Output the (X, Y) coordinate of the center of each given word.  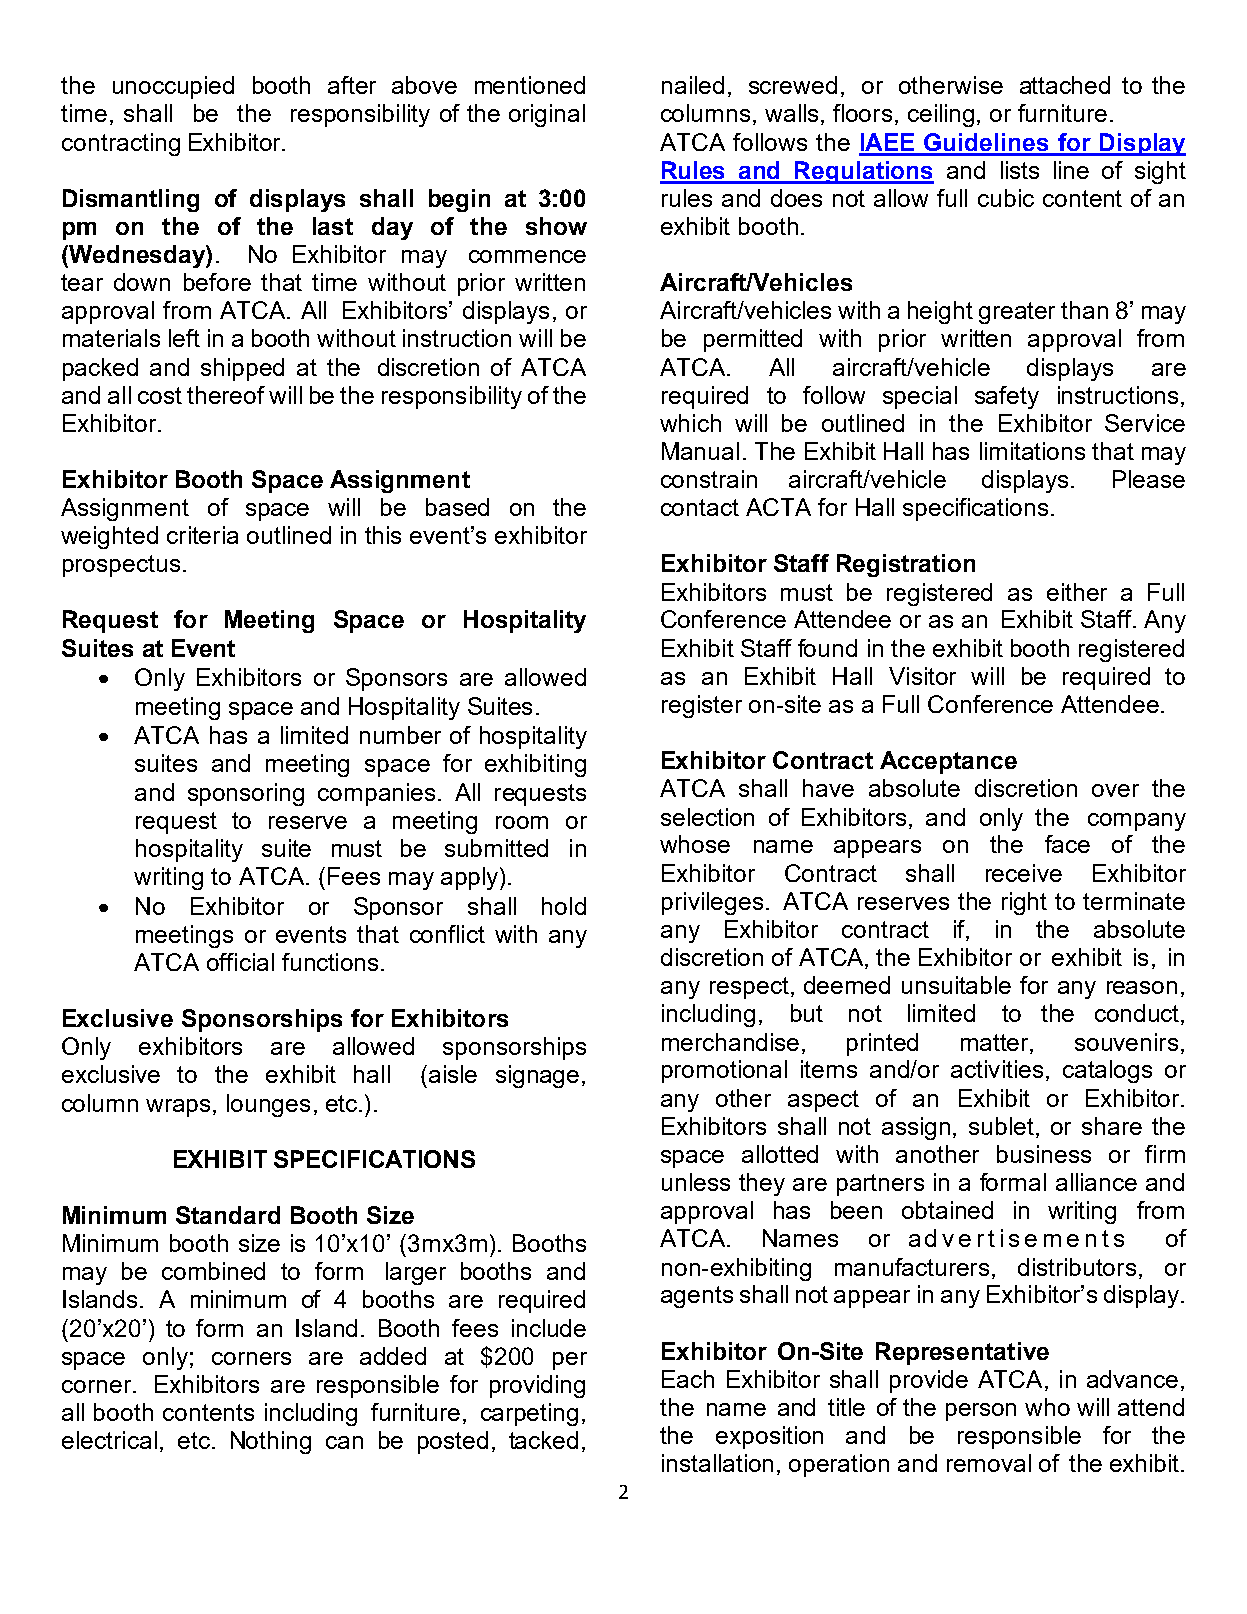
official (240, 962)
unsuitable (956, 985)
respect (749, 988)
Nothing (271, 1442)
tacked (543, 1440)
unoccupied (173, 87)
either (1077, 592)
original (547, 115)
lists (1020, 170)
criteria (202, 535)
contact (700, 507)
